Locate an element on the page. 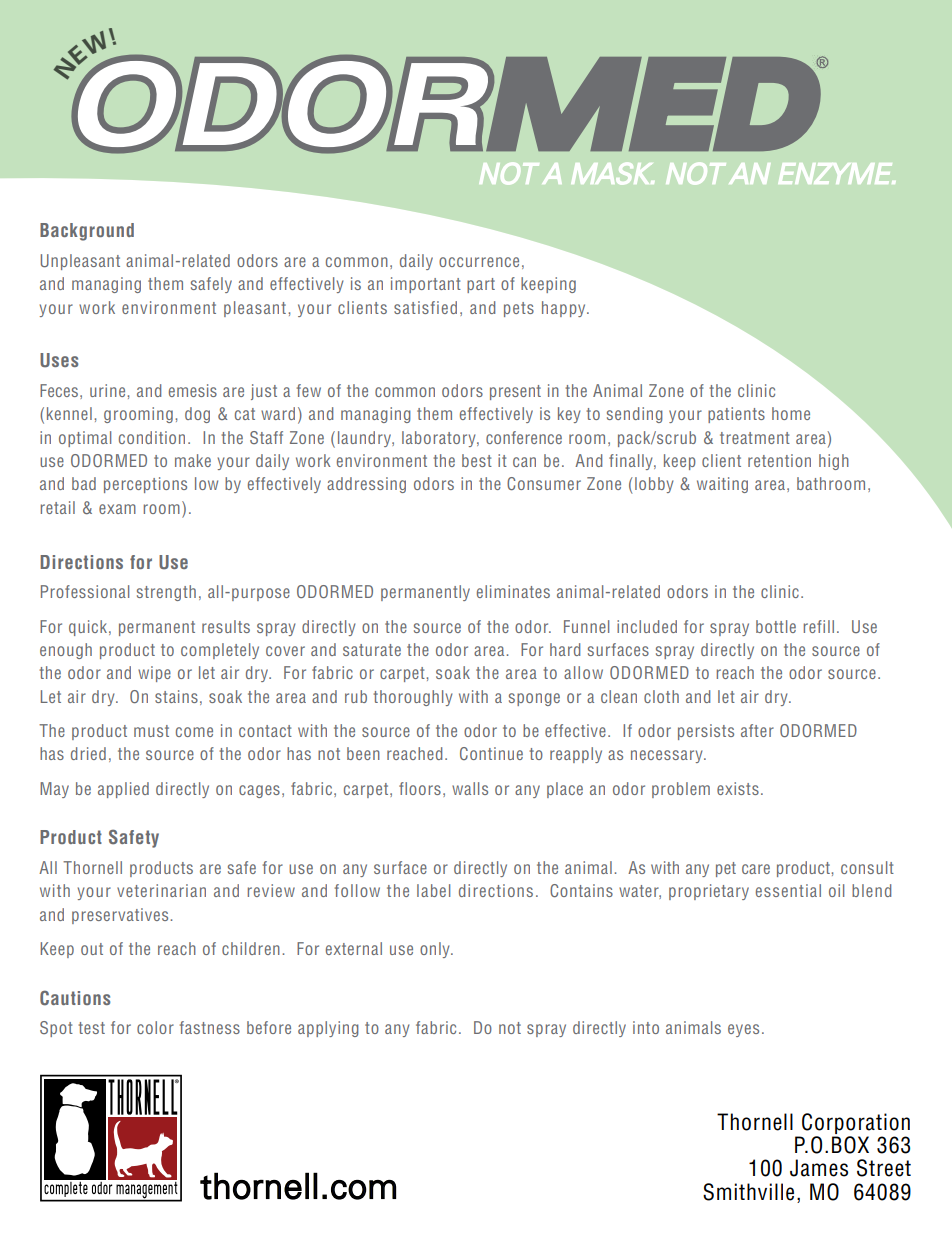  care is located at coordinates (756, 869).
